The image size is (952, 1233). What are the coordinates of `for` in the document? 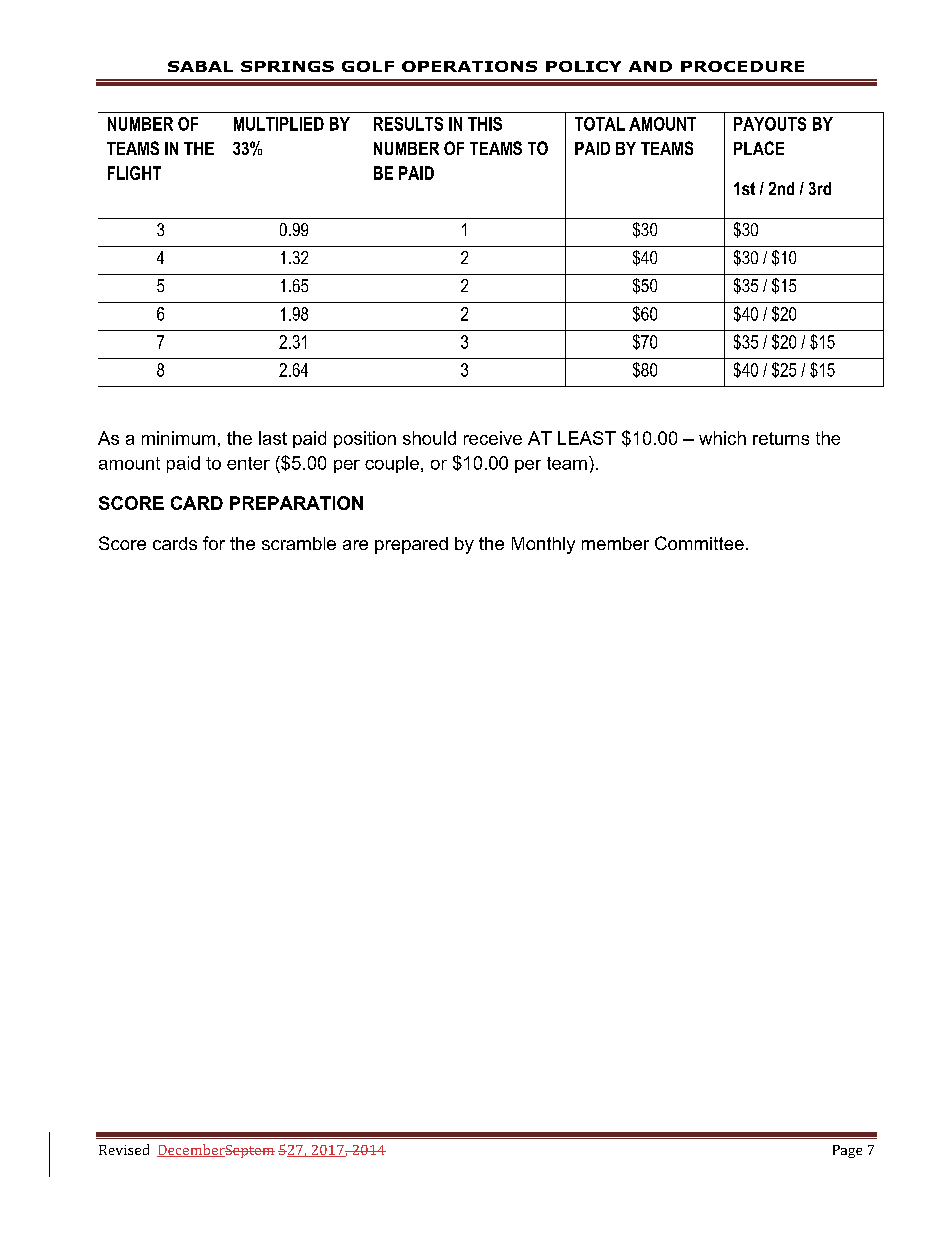 It's located at (214, 543).
